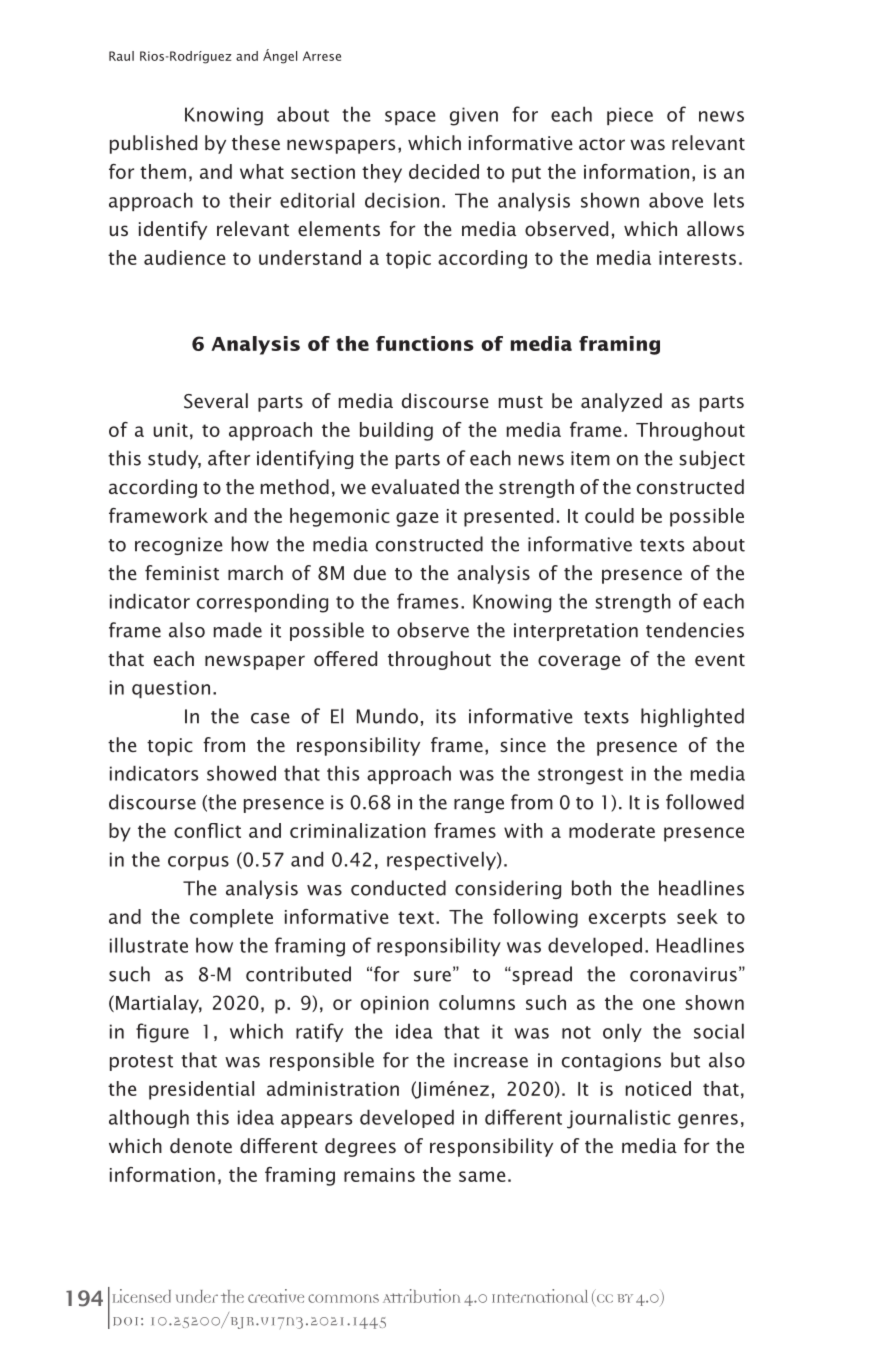  I want to click on Attribution, so click(421, 1296).
